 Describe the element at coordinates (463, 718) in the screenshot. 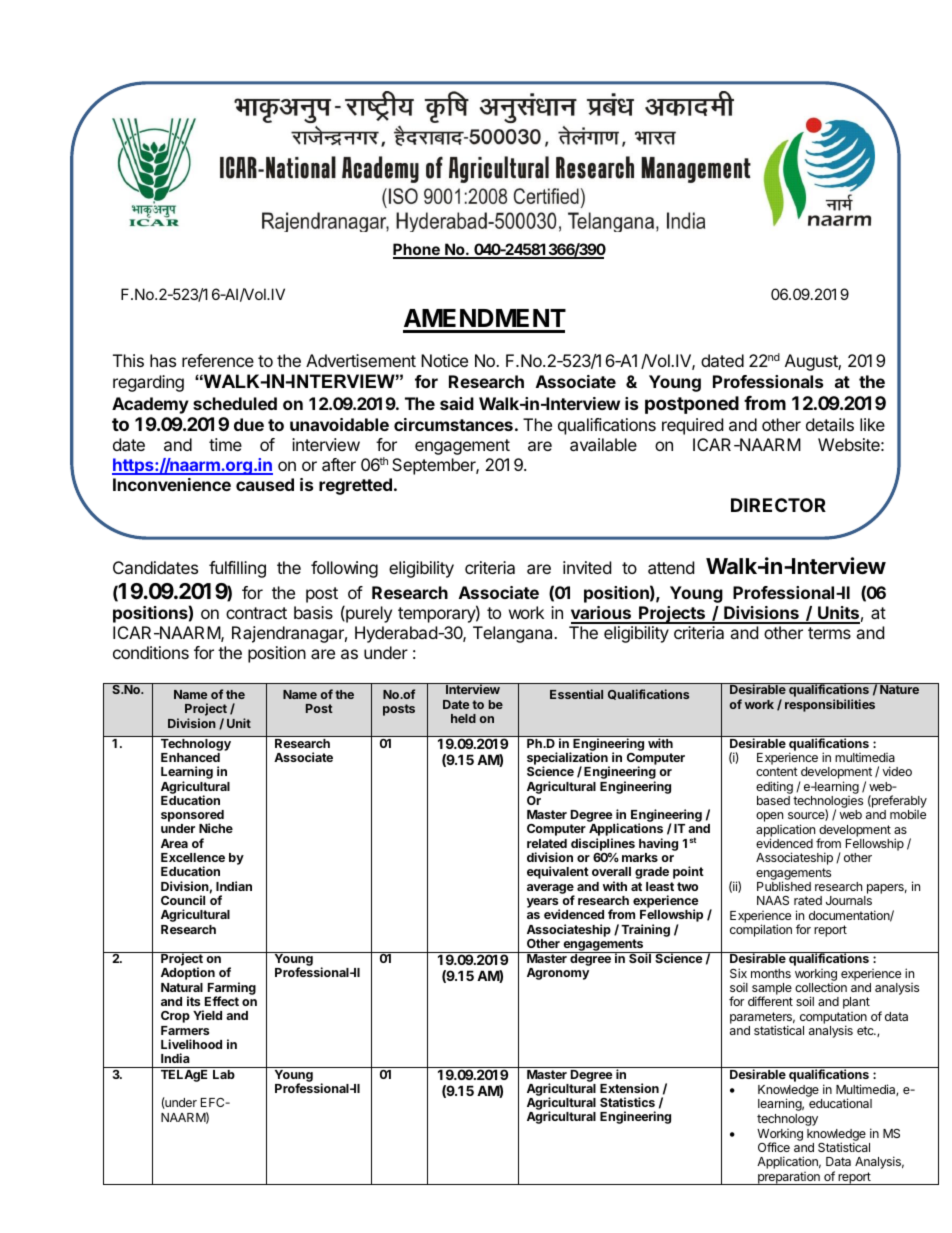

I see `held` at that location.
